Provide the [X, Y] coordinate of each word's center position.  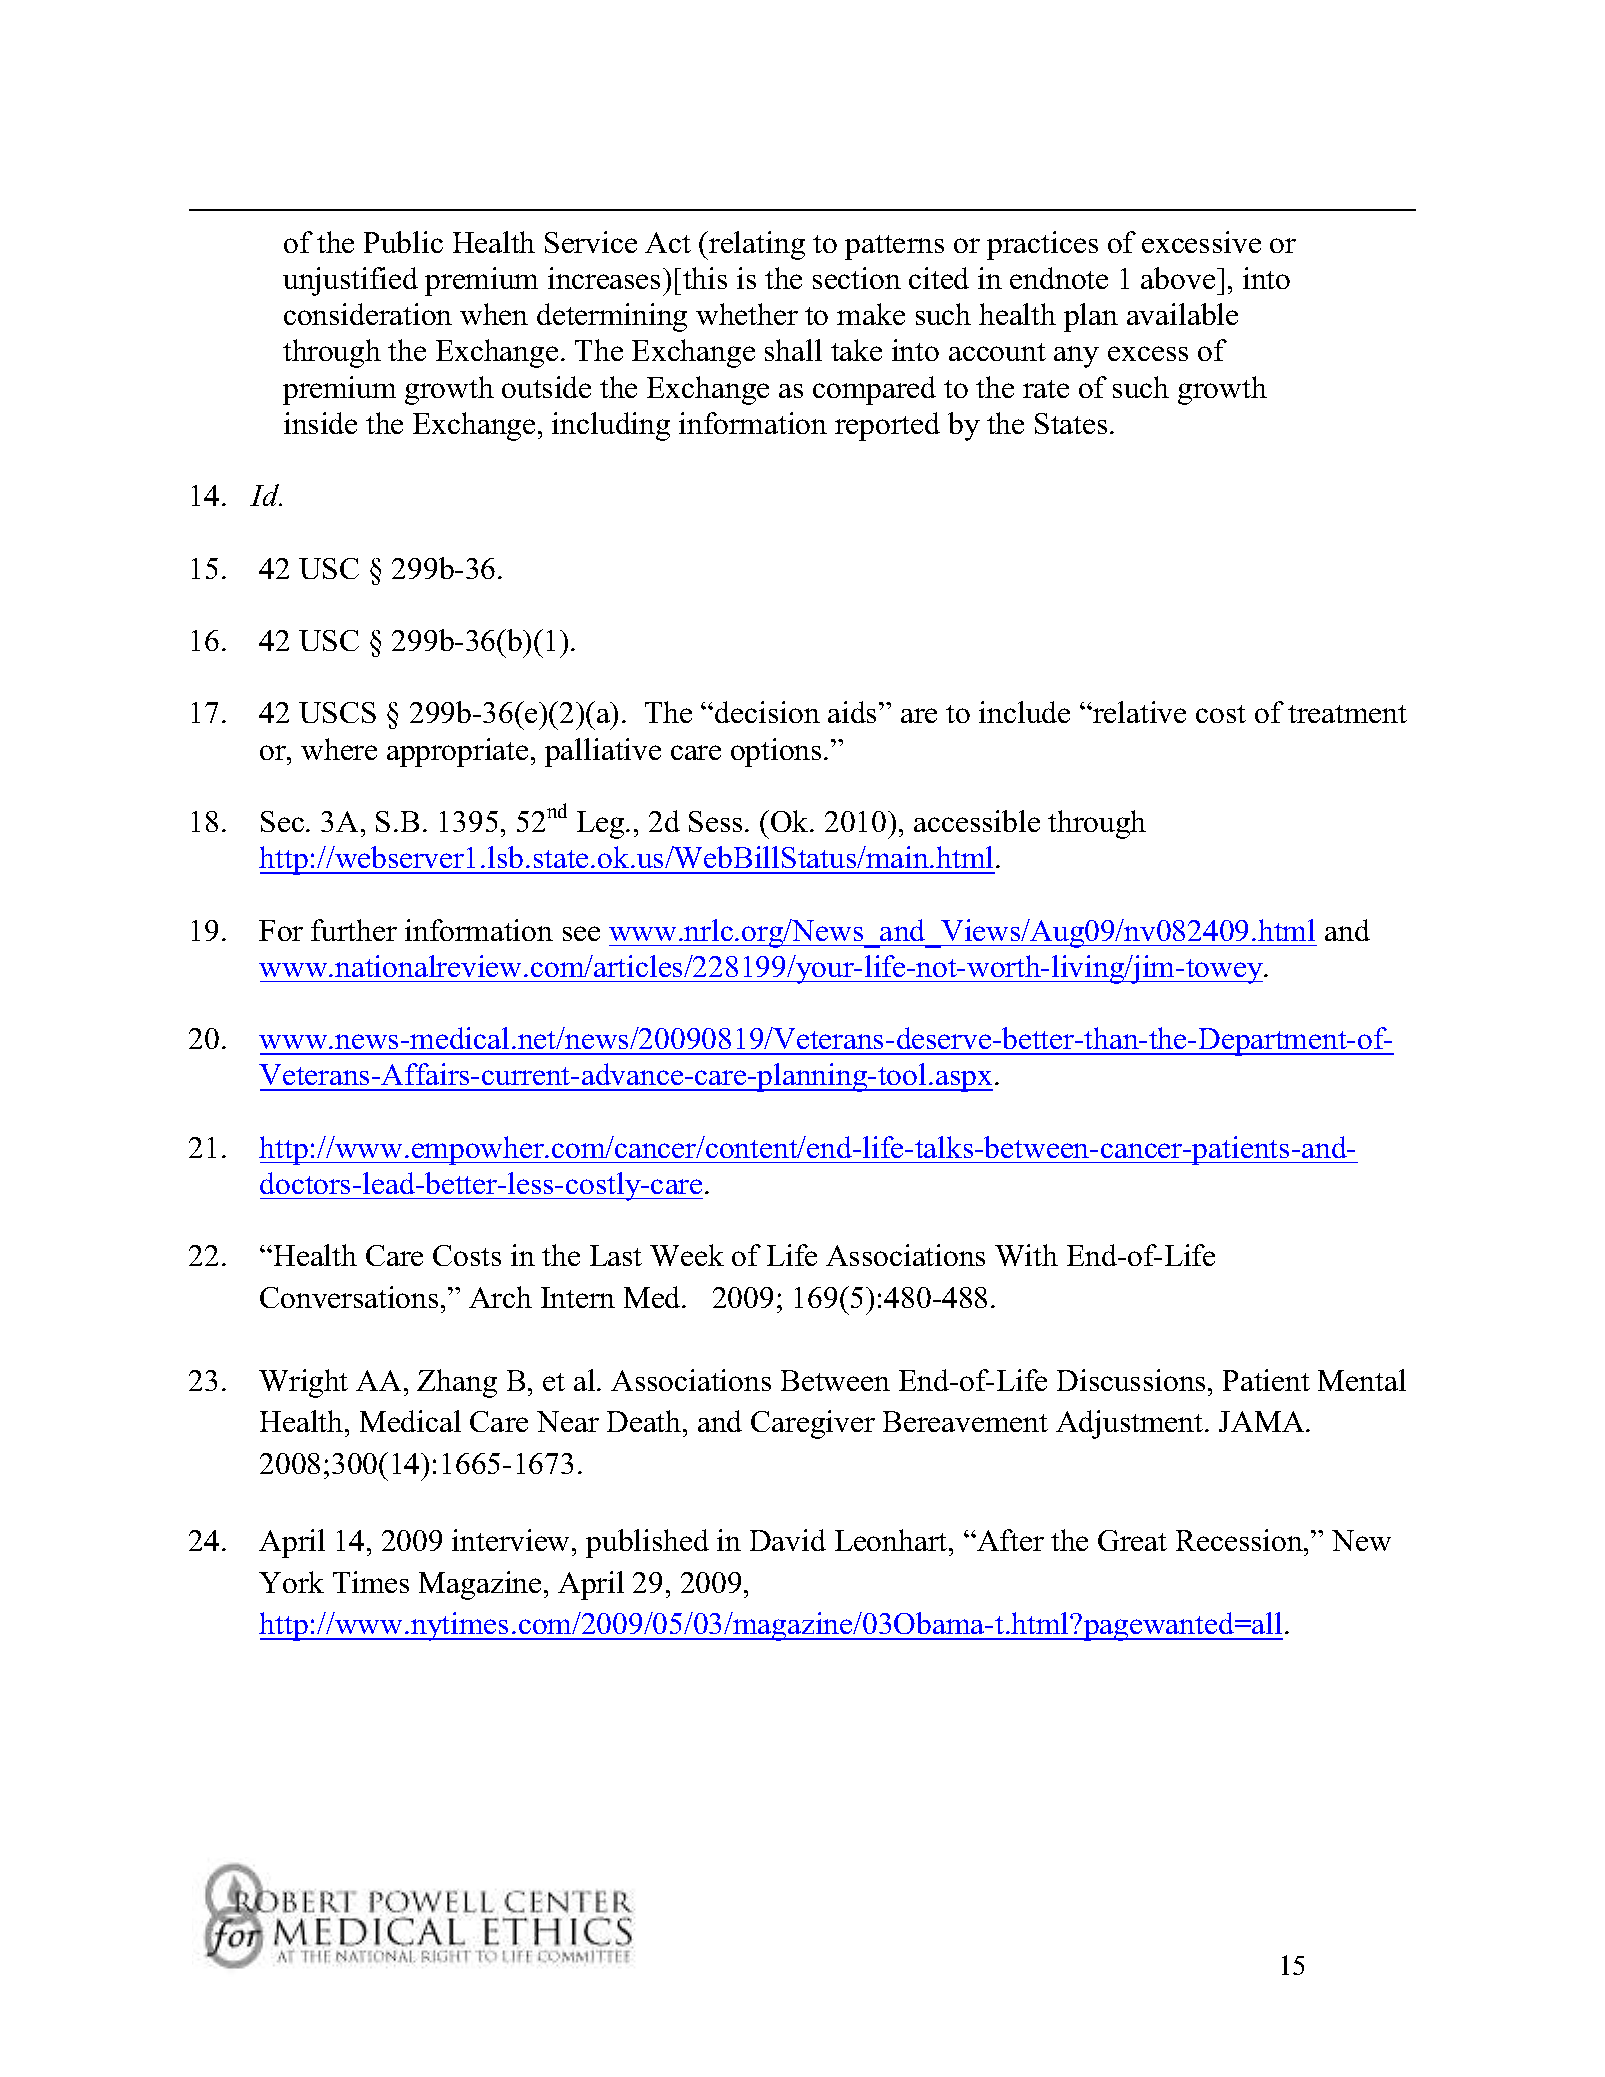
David [788, 1540]
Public [403, 242]
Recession [1240, 1540]
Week [687, 1255]
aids [854, 712]
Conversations [349, 1297]
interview [512, 1540]
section [857, 278]
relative [1138, 712]
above [1179, 278]
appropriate [457, 752]
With [1026, 1255]
